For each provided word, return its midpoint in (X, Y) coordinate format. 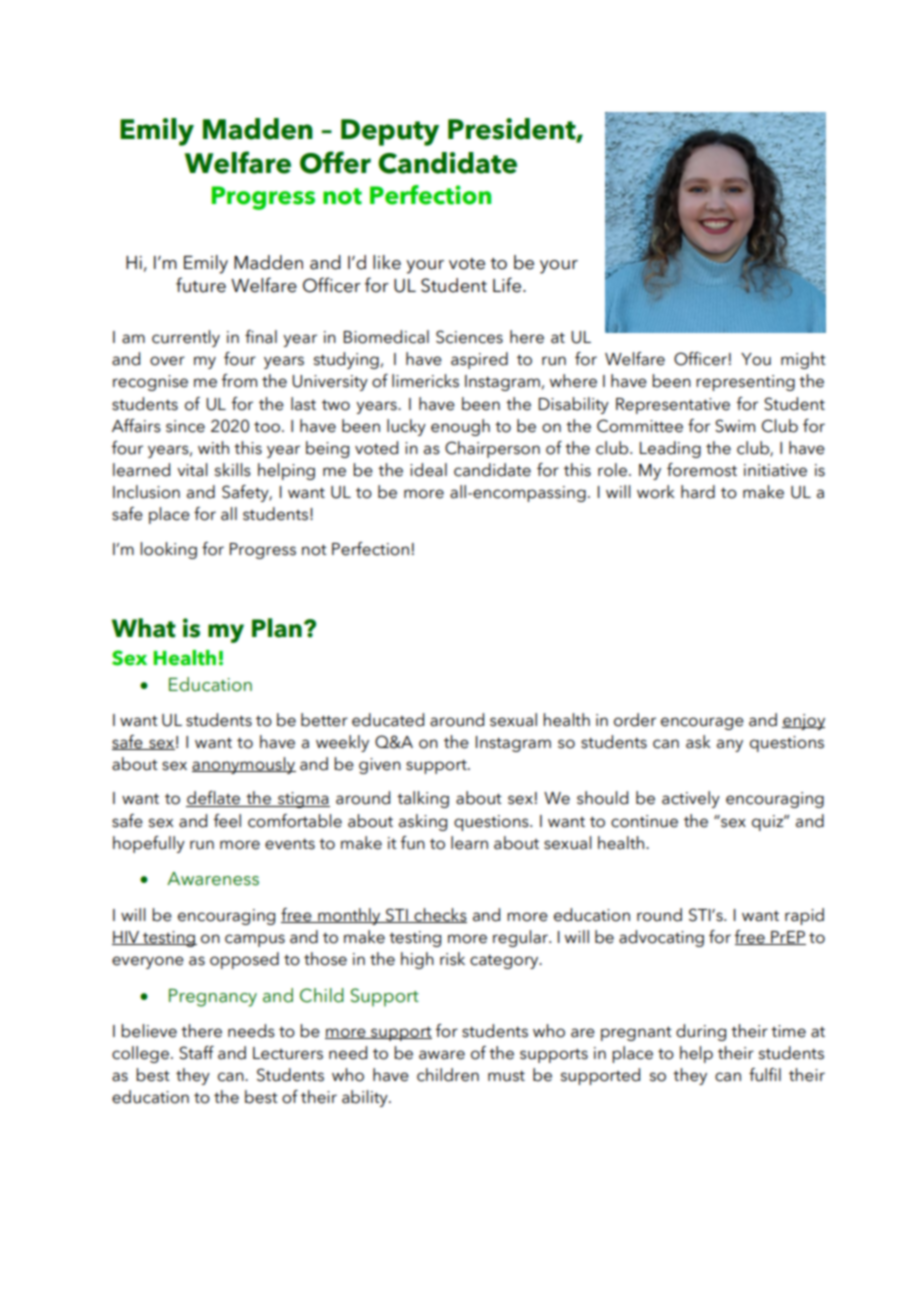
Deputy (390, 132)
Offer (335, 162)
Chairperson (492, 449)
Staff (196, 1053)
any (730, 745)
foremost (702, 470)
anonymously (244, 765)
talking (423, 799)
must (506, 1076)
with (213, 447)
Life (508, 285)
